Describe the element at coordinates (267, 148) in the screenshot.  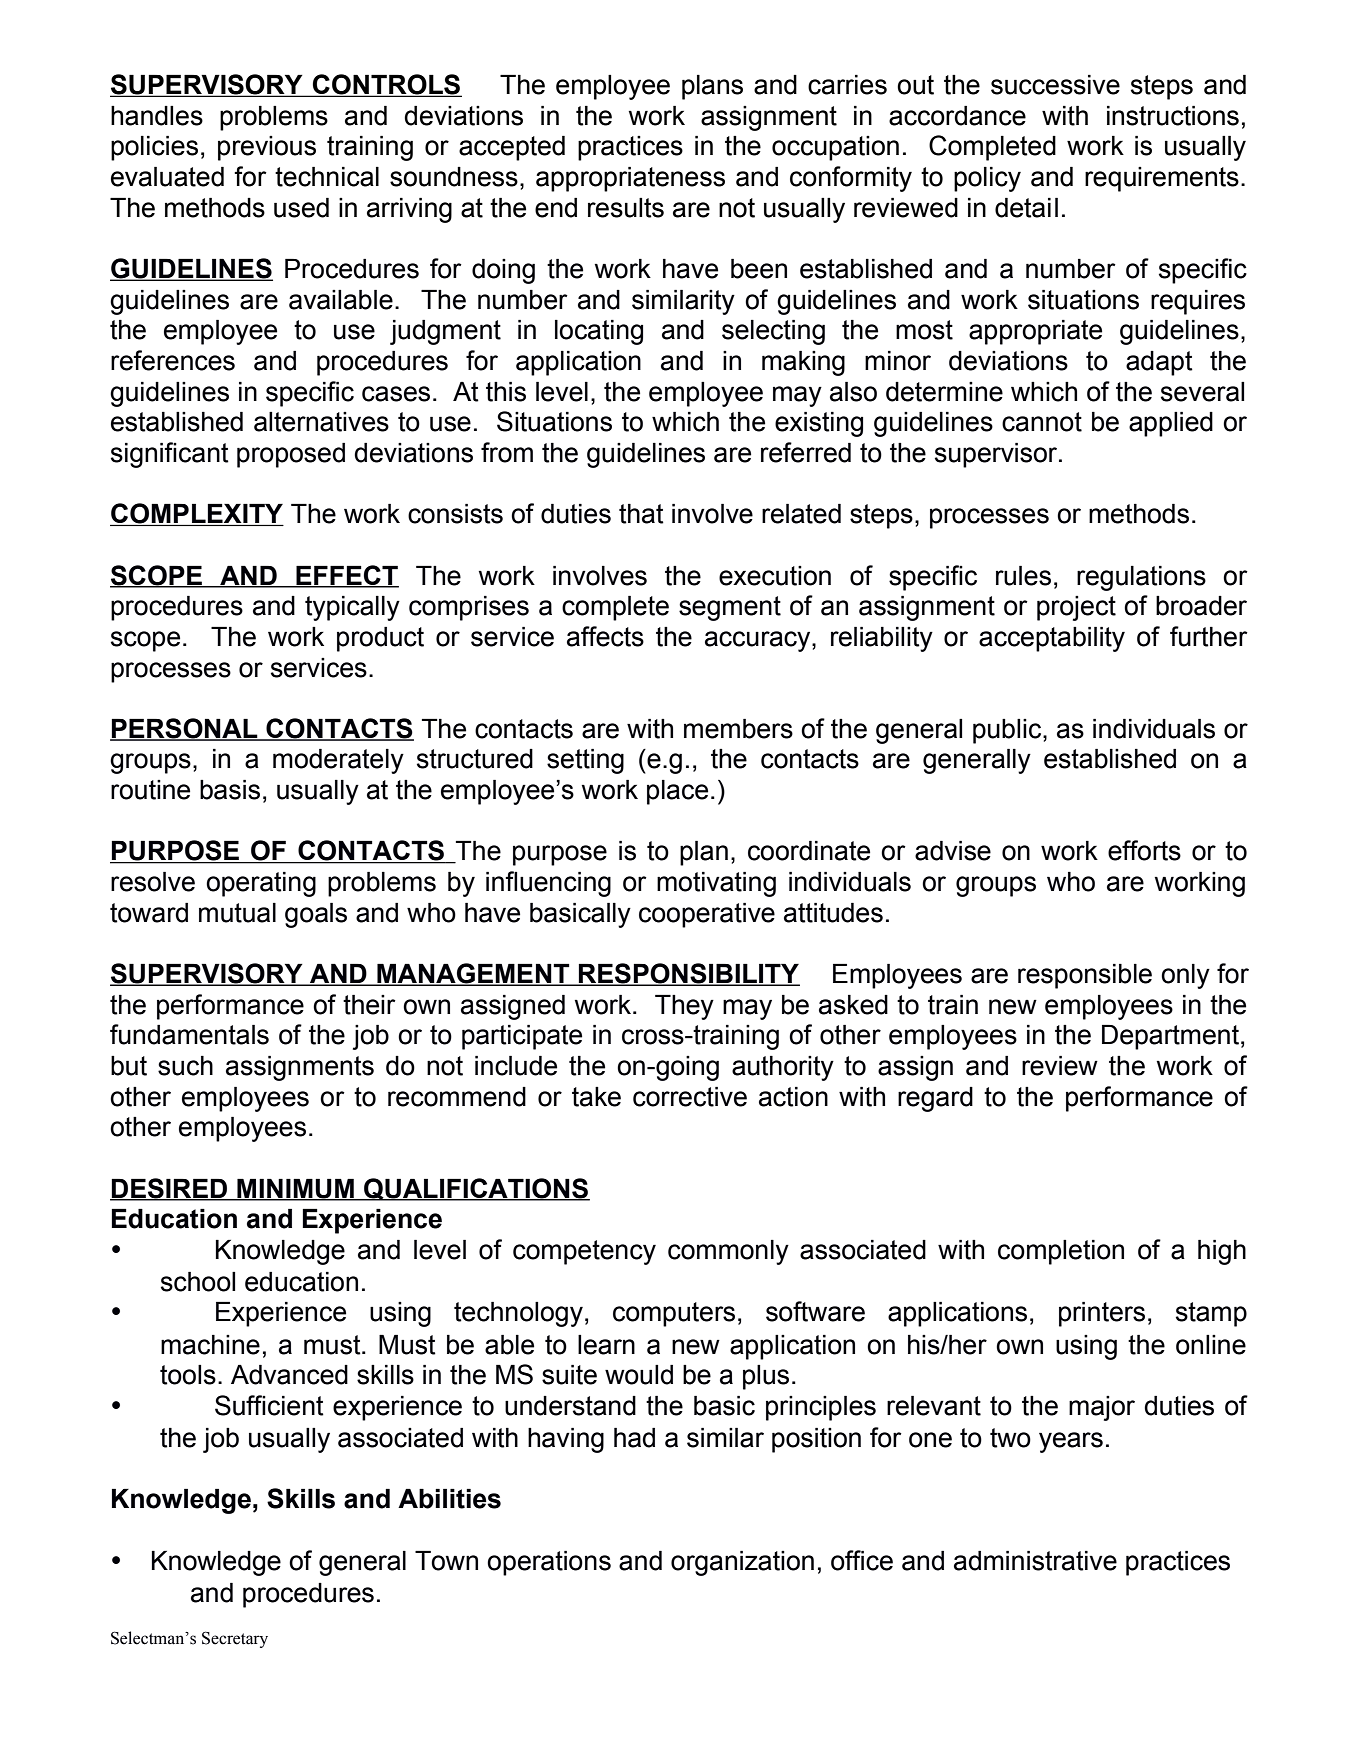
I see `previous` at that location.
